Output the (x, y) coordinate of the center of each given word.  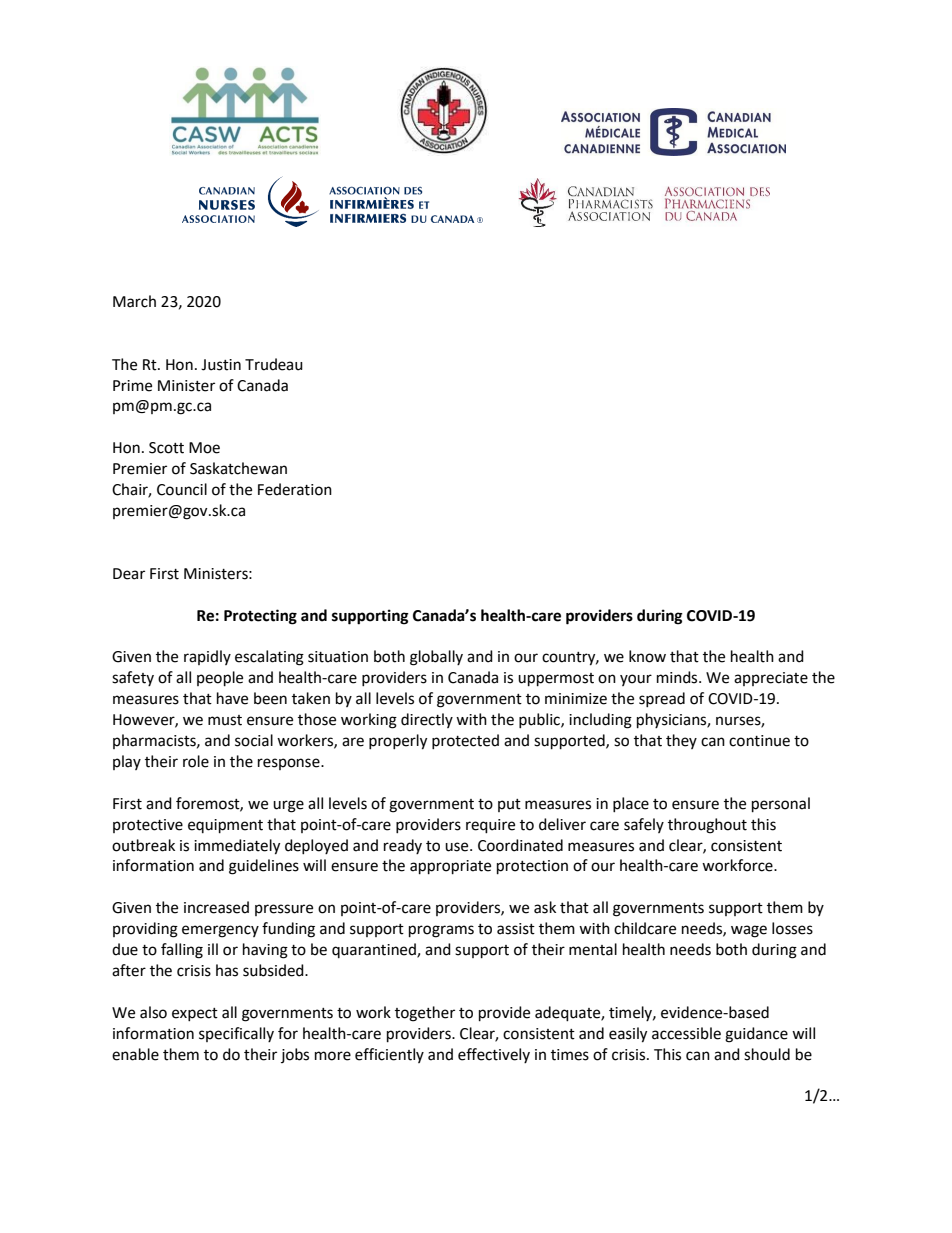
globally (436, 658)
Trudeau (274, 364)
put (509, 805)
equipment (225, 826)
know (647, 656)
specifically (236, 1034)
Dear (129, 574)
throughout (707, 826)
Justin (221, 365)
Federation (295, 489)
